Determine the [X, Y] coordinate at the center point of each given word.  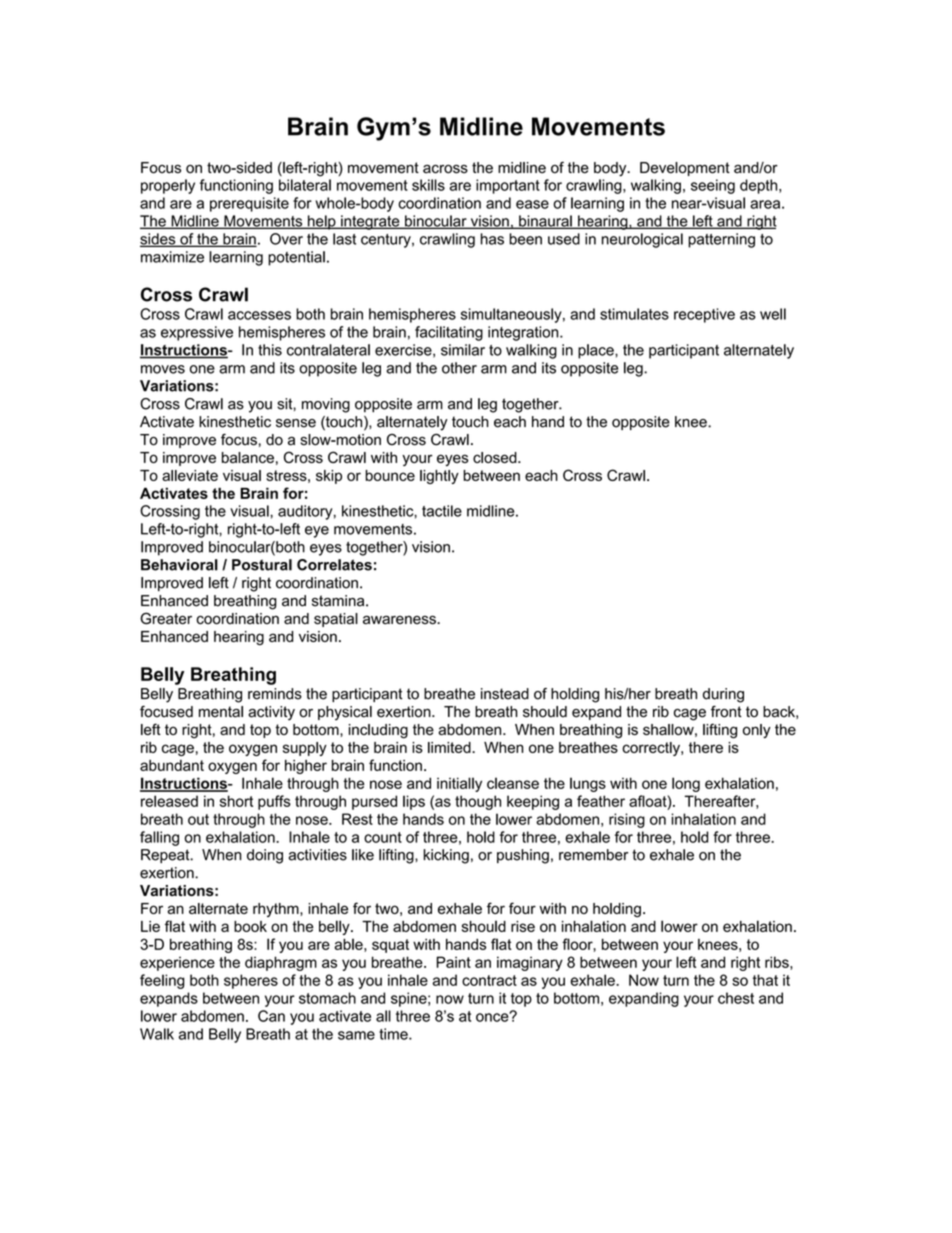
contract [489, 980]
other [459, 368]
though [478, 802]
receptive [704, 315]
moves [163, 369]
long [686, 784]
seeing [713, 186]
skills [428, 185]
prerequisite [249, 204]
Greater [166, 618]
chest [736, 998]
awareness [400, 620]
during [723, 695]
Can [271, 1016]
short [236, 801]
